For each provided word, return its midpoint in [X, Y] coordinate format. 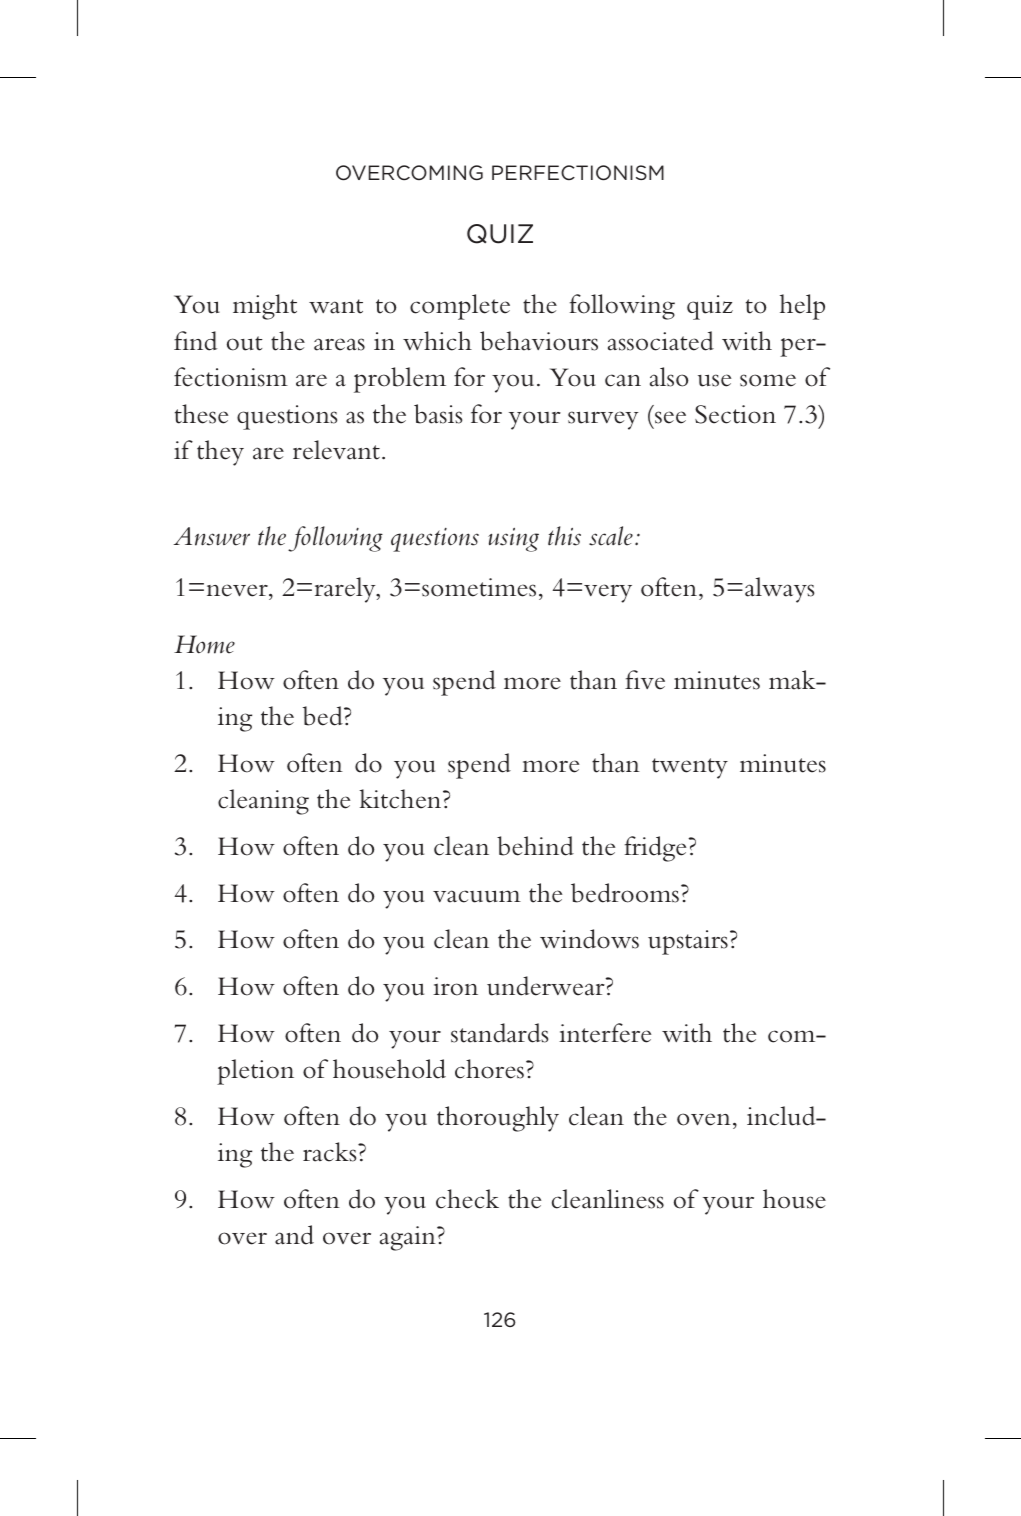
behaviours [539, 341]
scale [611, 536]
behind [535, 846]
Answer [211, 536]
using [513, 540]
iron [455, 986]
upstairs [688, 942]
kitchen [401, 799]
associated [661, 341]
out [244, 343]
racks [331, 1152]
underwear [547, 986]
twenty [690, 768]
